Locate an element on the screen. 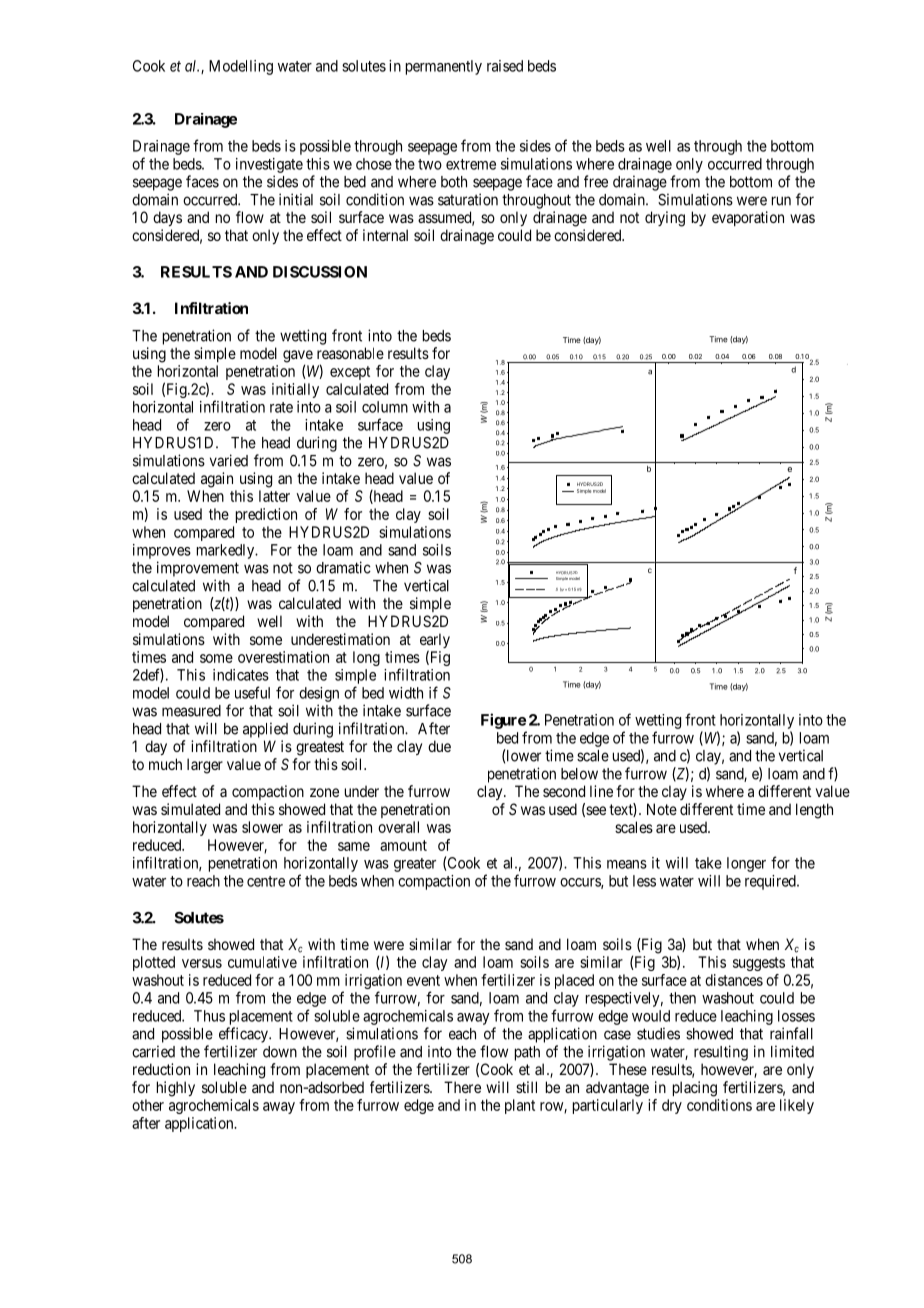 This screenshot has width=924, height=1308. larger is located at coordinates (205, 766).
